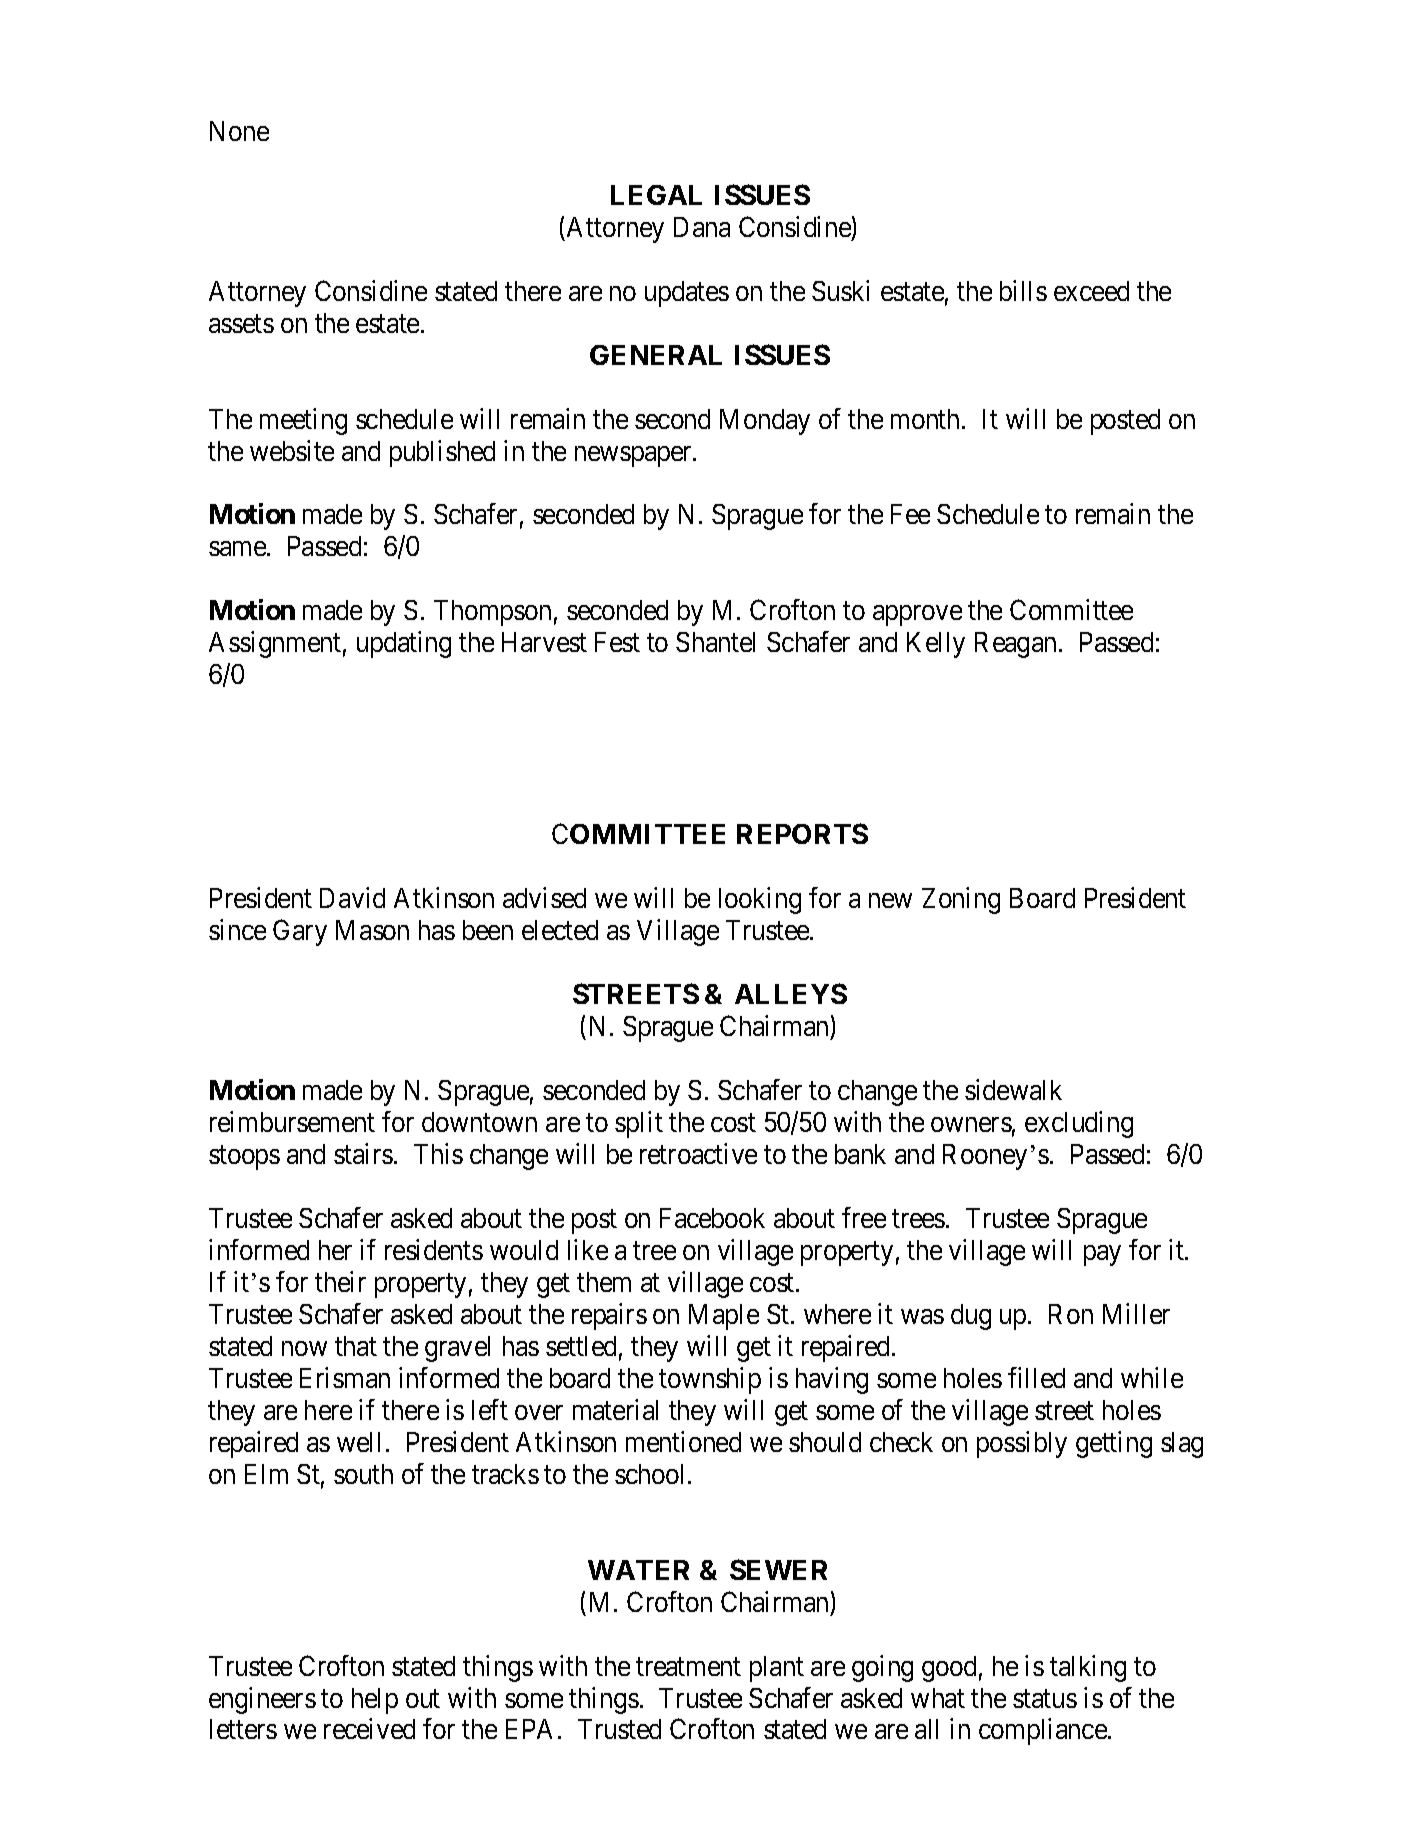  I want to click on exceed, so click(1091, 291).
